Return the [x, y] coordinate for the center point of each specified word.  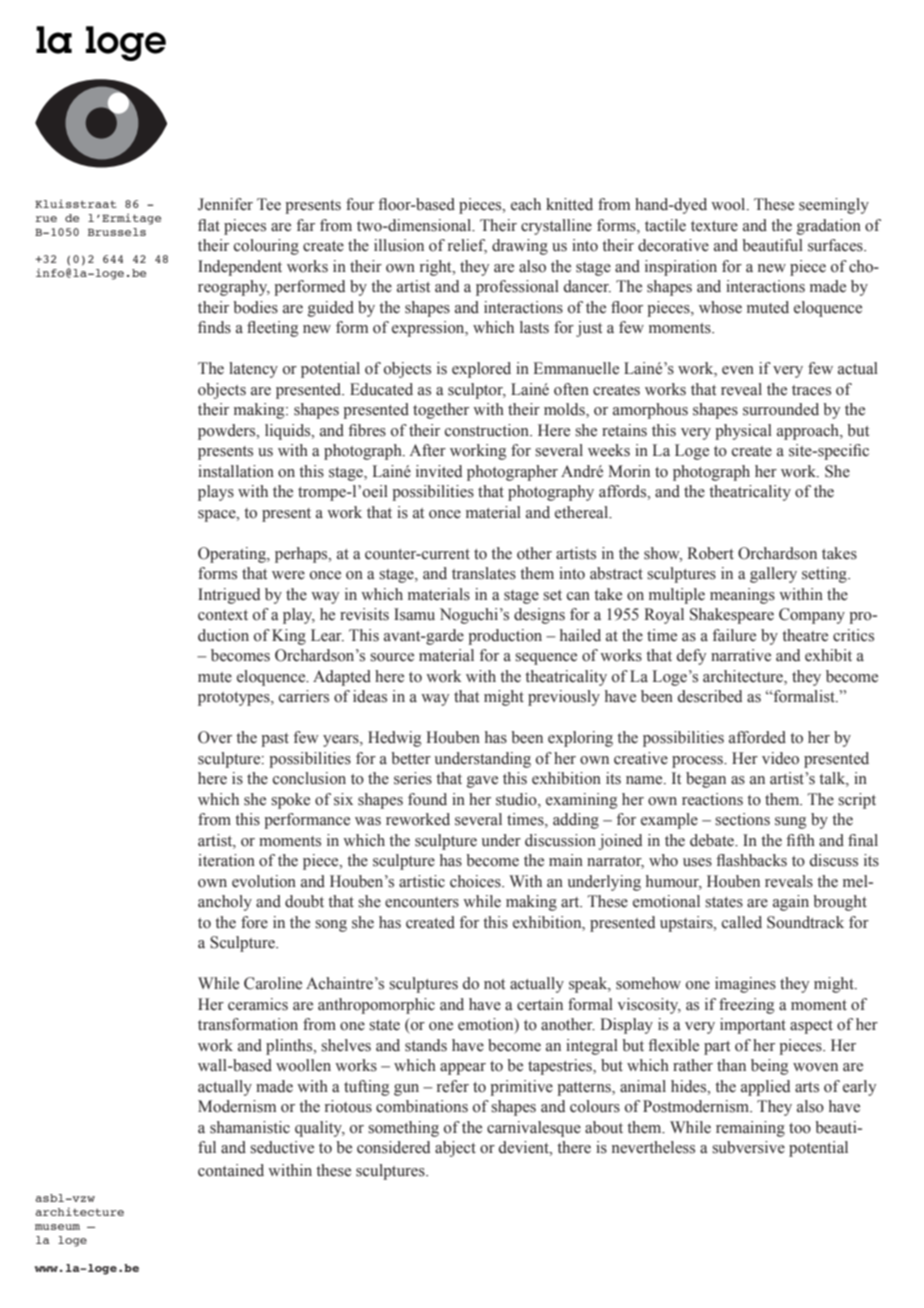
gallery [773, 575]
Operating [233, 555]
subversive [748, 1147]
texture [714, 226]
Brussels [117, 232]
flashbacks [751, 860]
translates [484, 573]
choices [476, 881]
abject [455, 1149]
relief [467, 246]
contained [231, 1170]
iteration [226, 860]
